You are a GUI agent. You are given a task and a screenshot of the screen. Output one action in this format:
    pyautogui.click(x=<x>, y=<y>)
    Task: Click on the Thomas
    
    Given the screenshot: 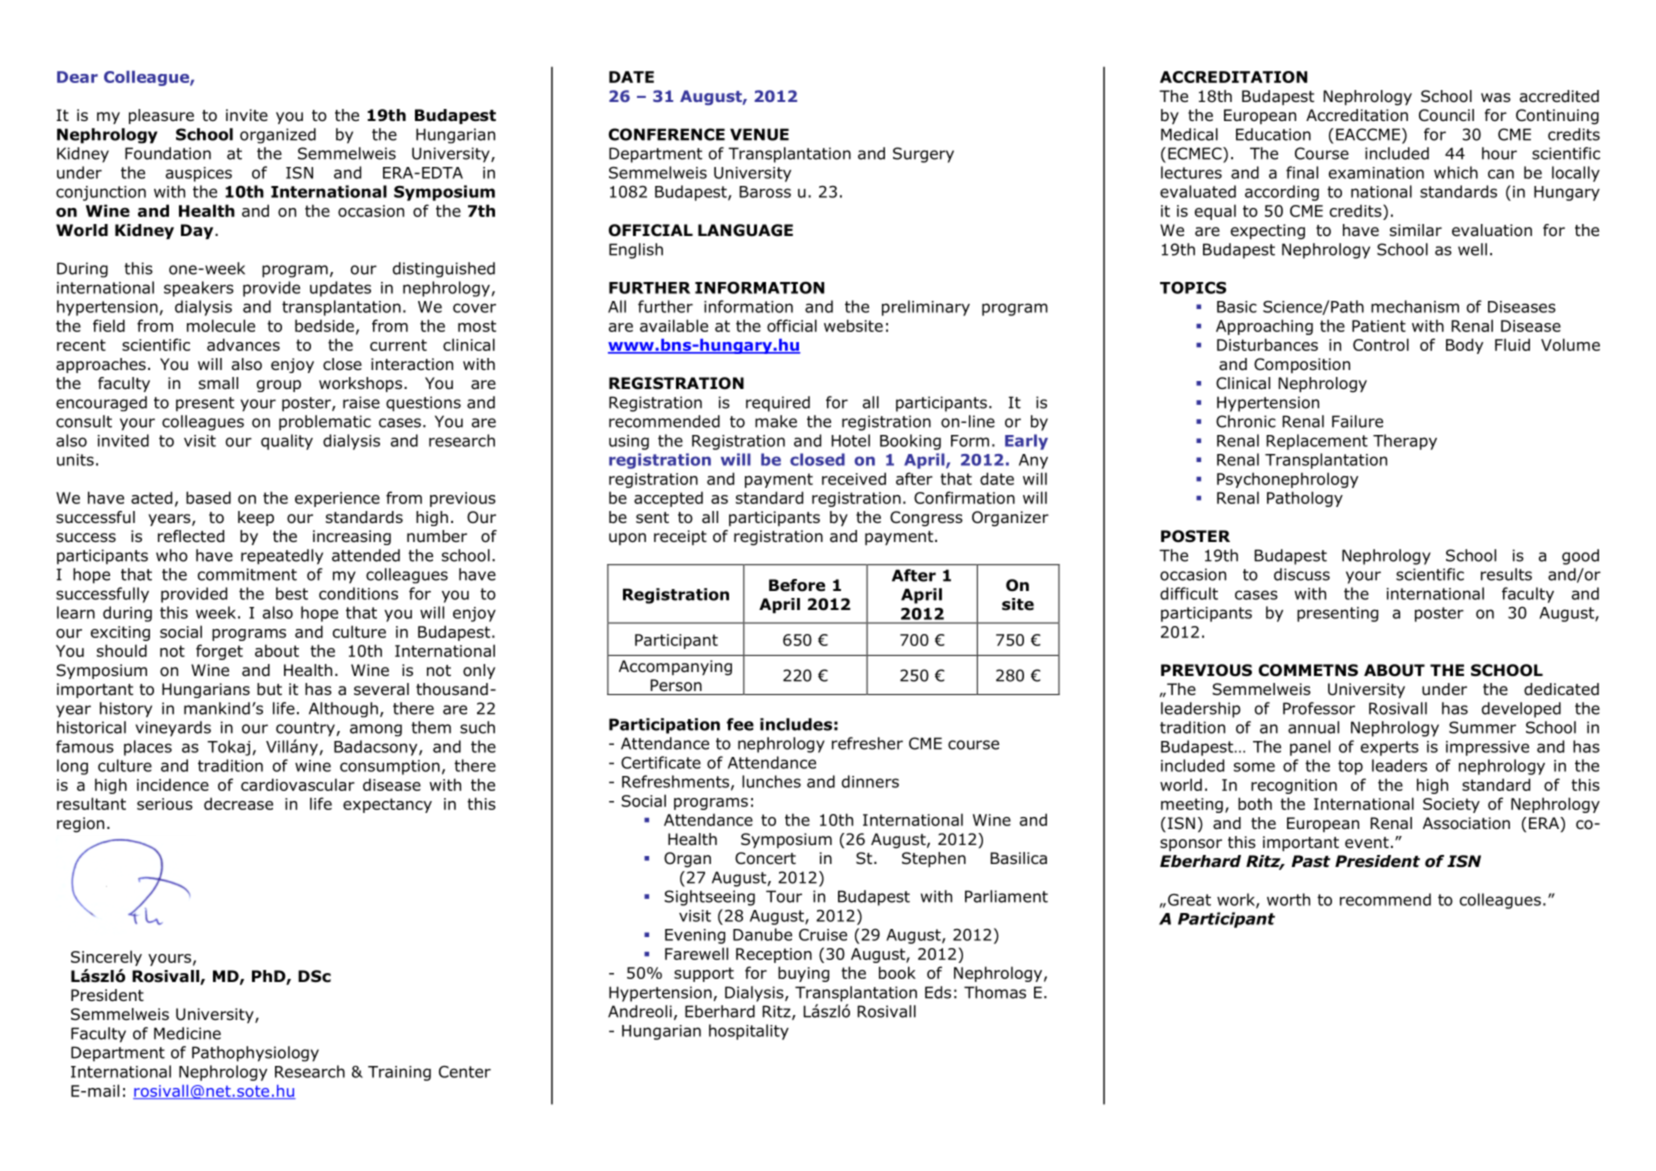 What is the action you would take?
    pyautogui.click(x=995, y=992)
